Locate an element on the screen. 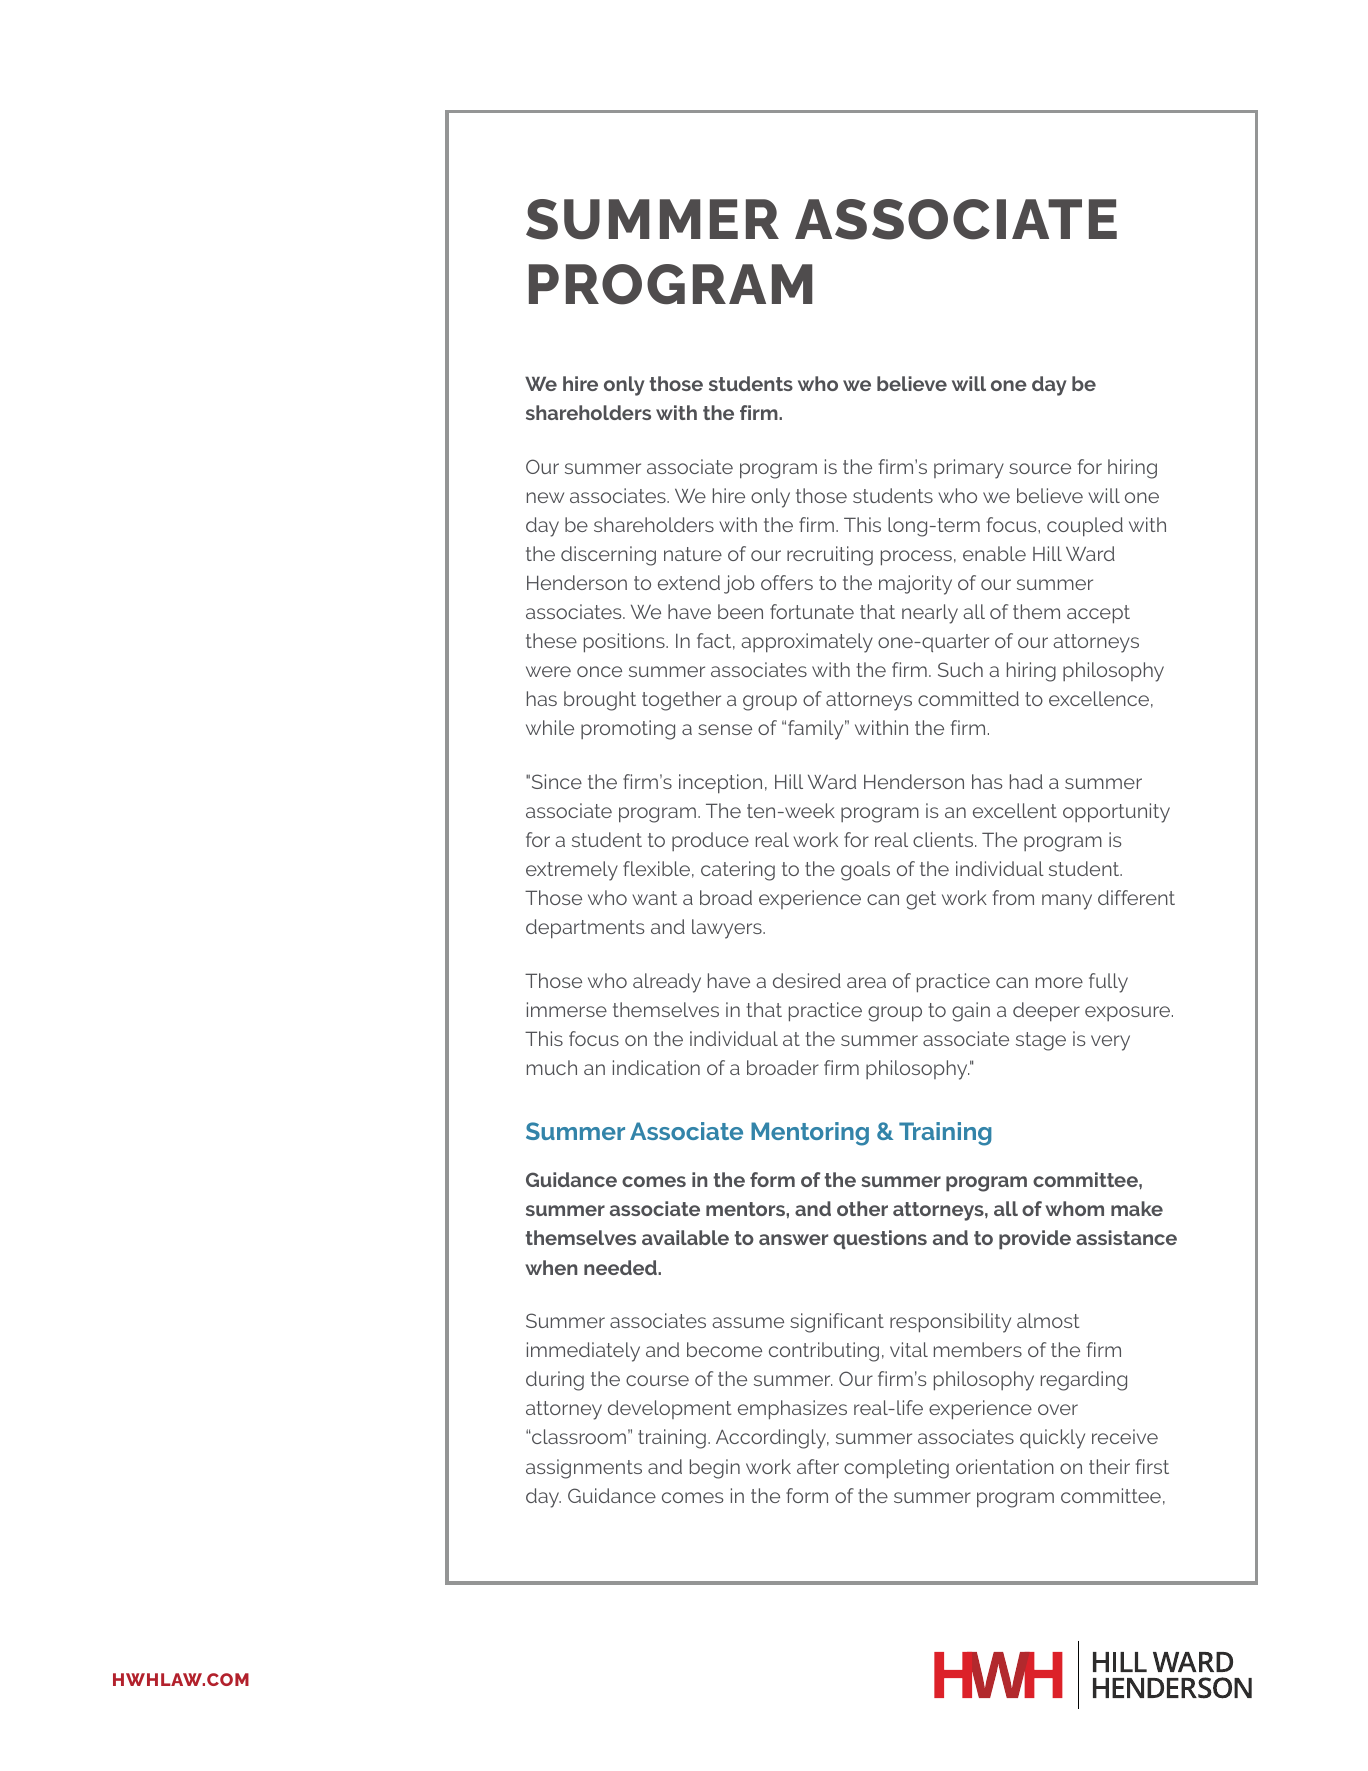 This screenshot has height=1771, width=1368. coupled is located at coordinates (1085, 527).
